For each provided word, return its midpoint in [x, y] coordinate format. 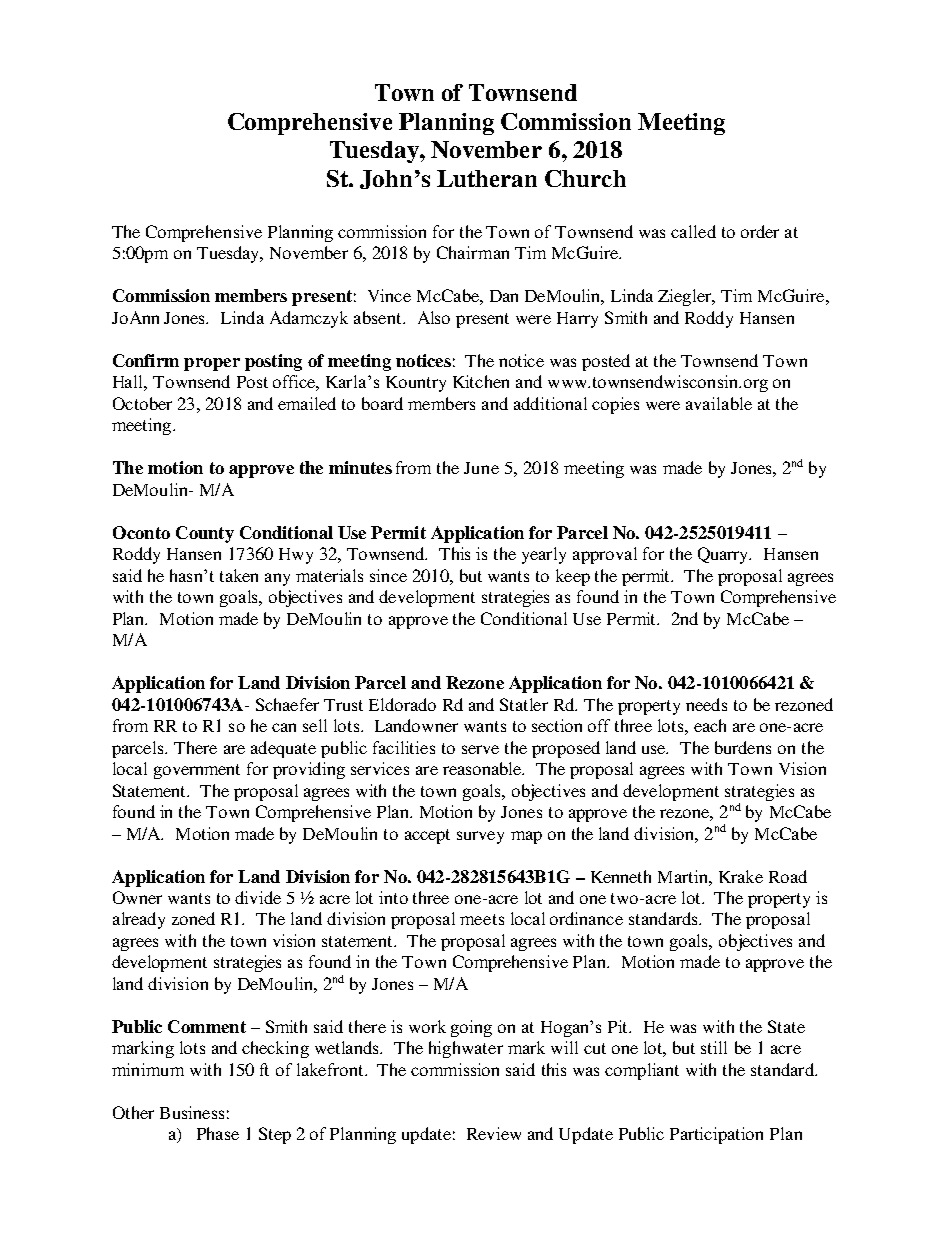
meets [482, 919]
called [693, 231]
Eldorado [402, 704]
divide [258, 897]
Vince [389, 295]
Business [192, 1112]
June [481, 468]
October [142, 403]
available [719, 403]
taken [239, 575]
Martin [684, 876]
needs [706, 704]
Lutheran [487, 178]
